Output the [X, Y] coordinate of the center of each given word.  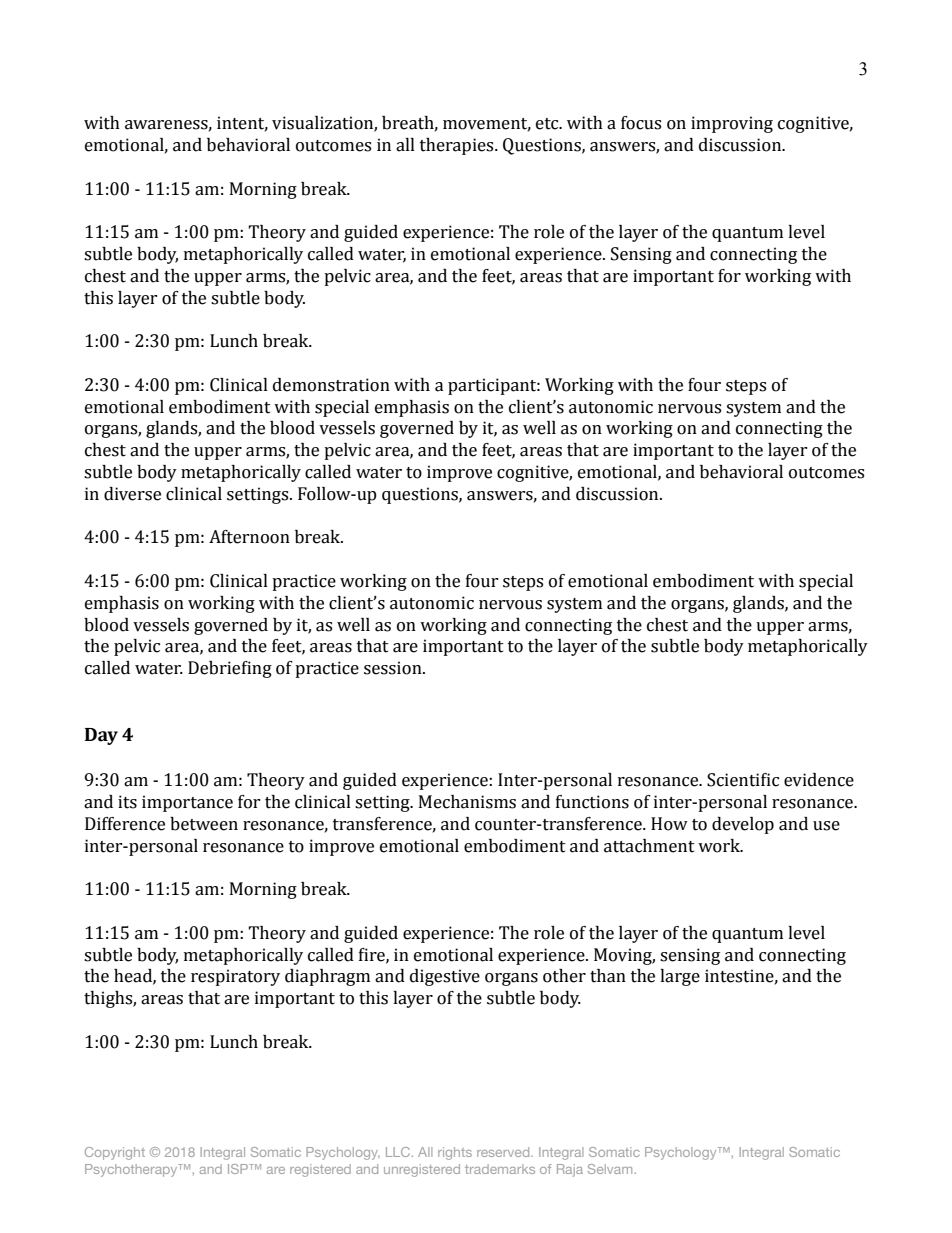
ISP [239, 1169]
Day [101, 736]
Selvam [610, 1169]
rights [455, 1153]
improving [732, 124]
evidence [819, 780]
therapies [458, 146]
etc [548, 124]
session [394, 668]
